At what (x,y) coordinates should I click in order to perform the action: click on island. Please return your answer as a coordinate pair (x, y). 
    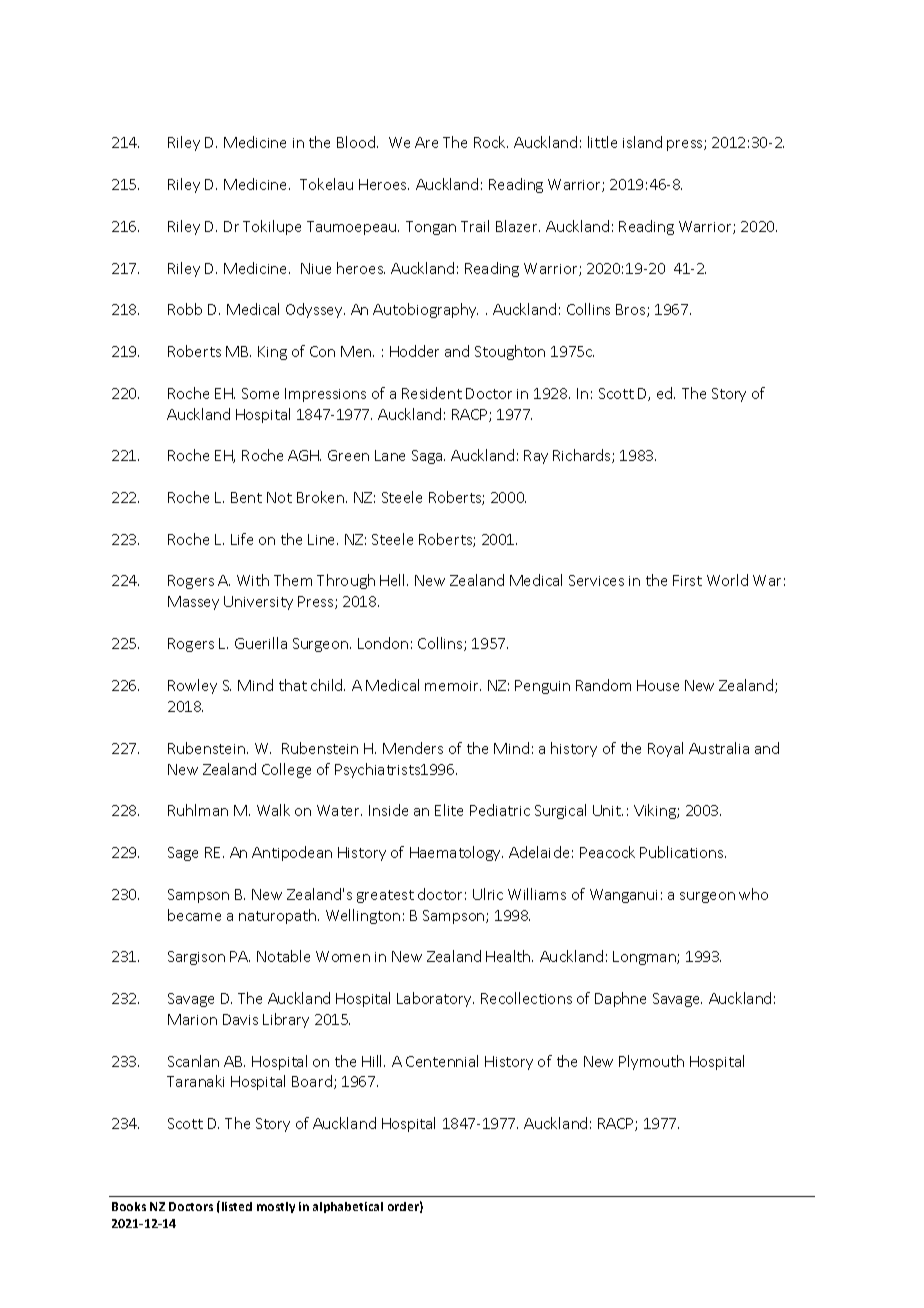
    Looking at the image, I should click on (642, 142).
